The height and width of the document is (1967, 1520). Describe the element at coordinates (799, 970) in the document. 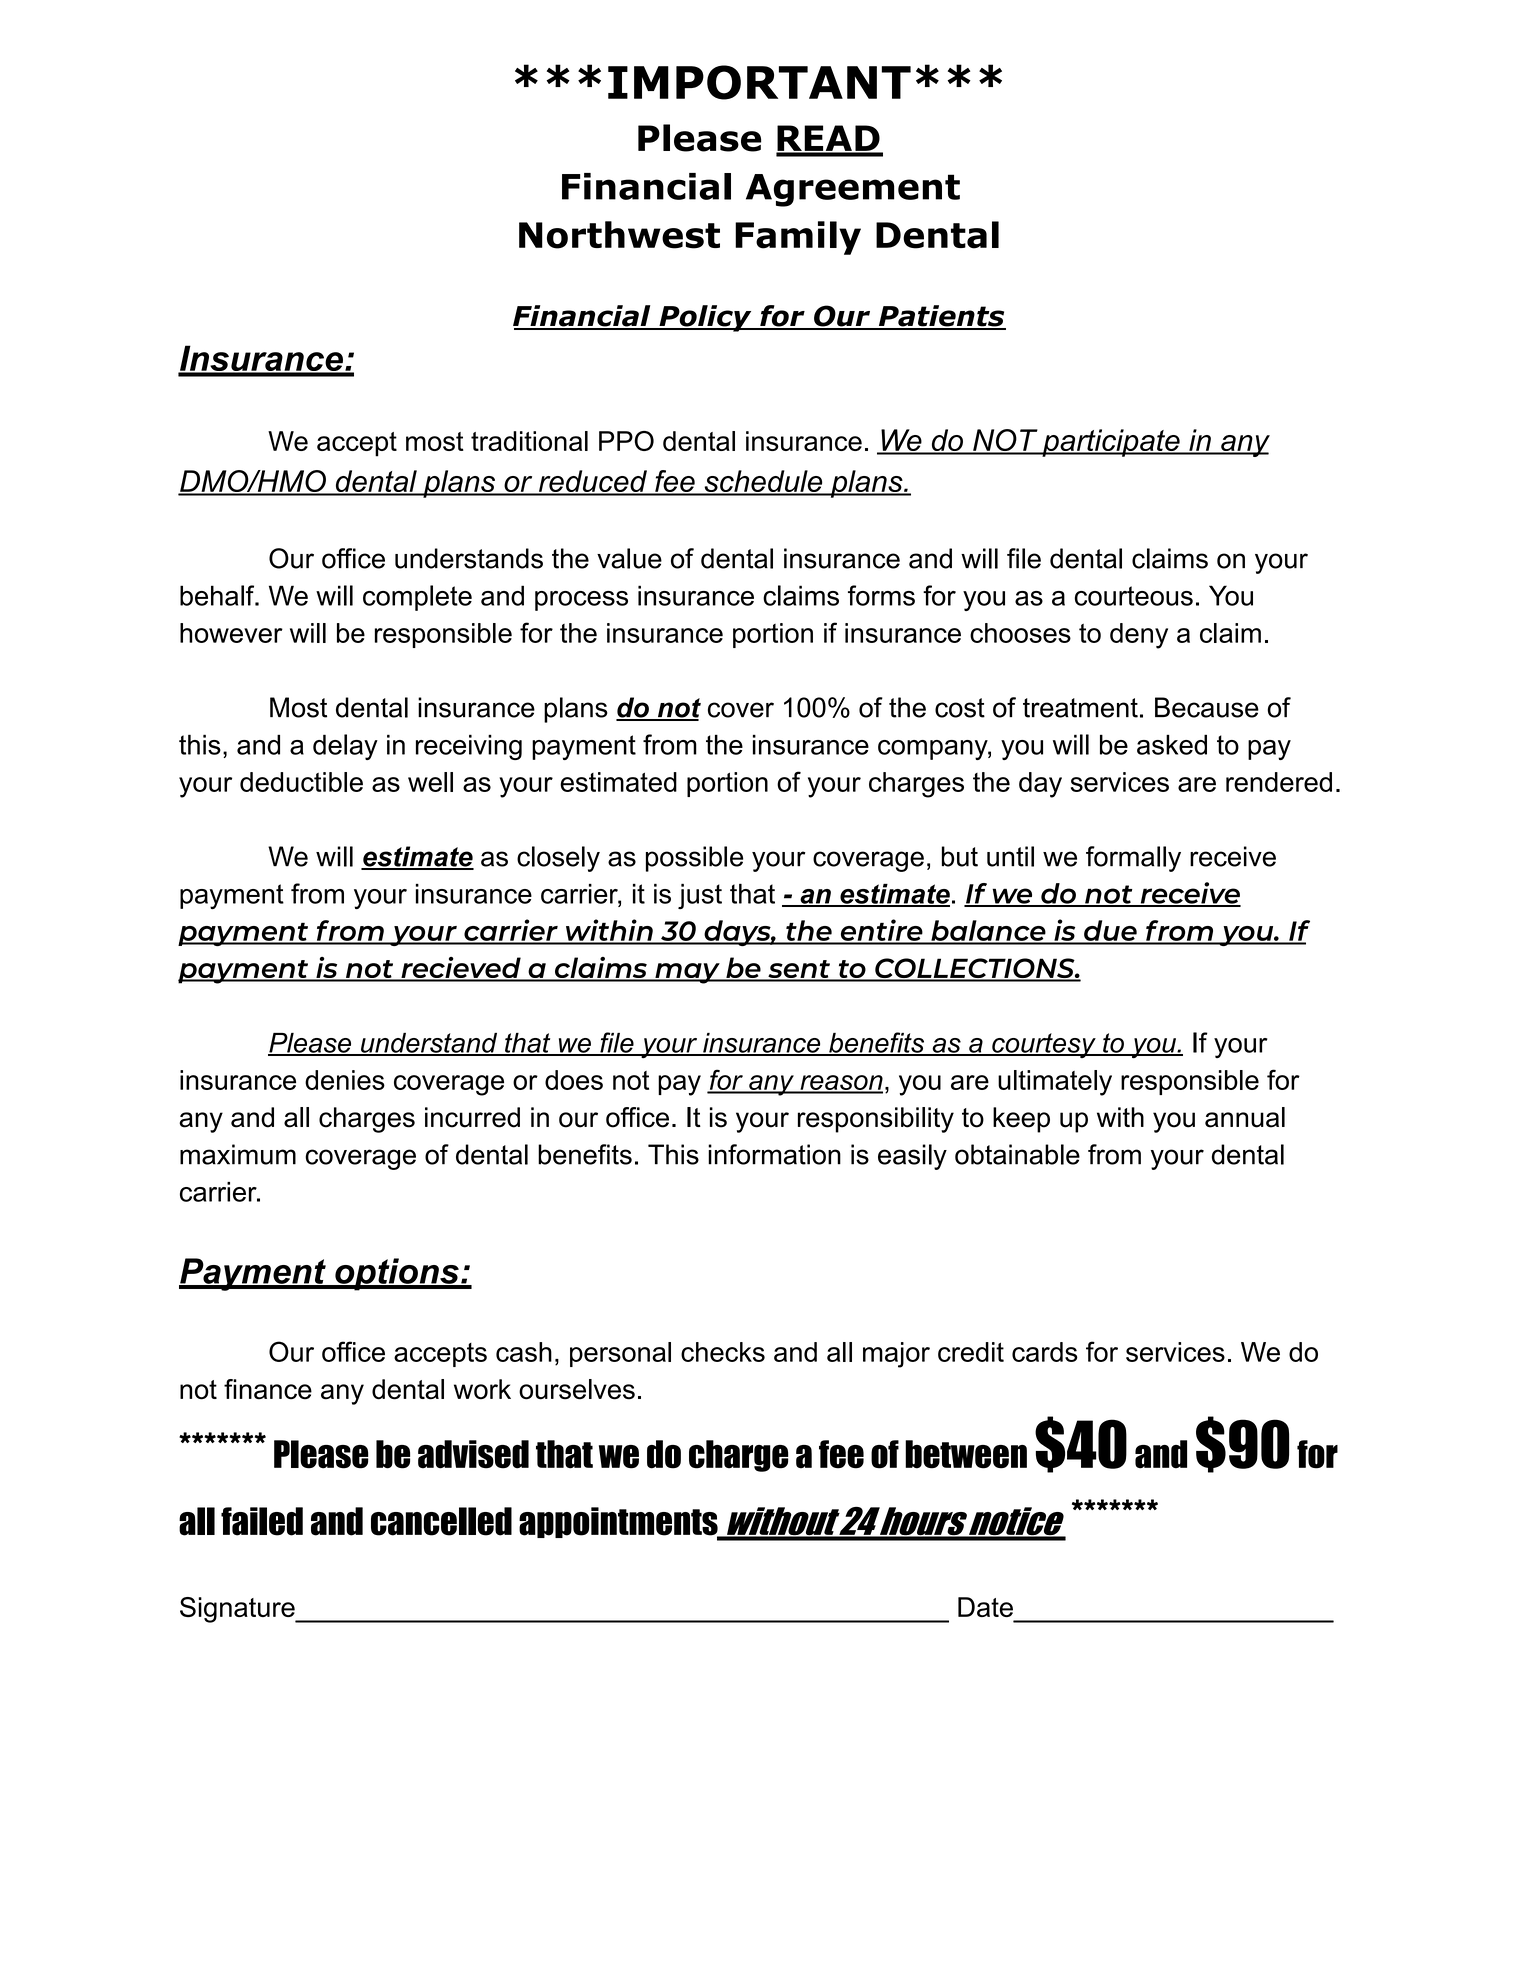

I see `sent` at that location.
